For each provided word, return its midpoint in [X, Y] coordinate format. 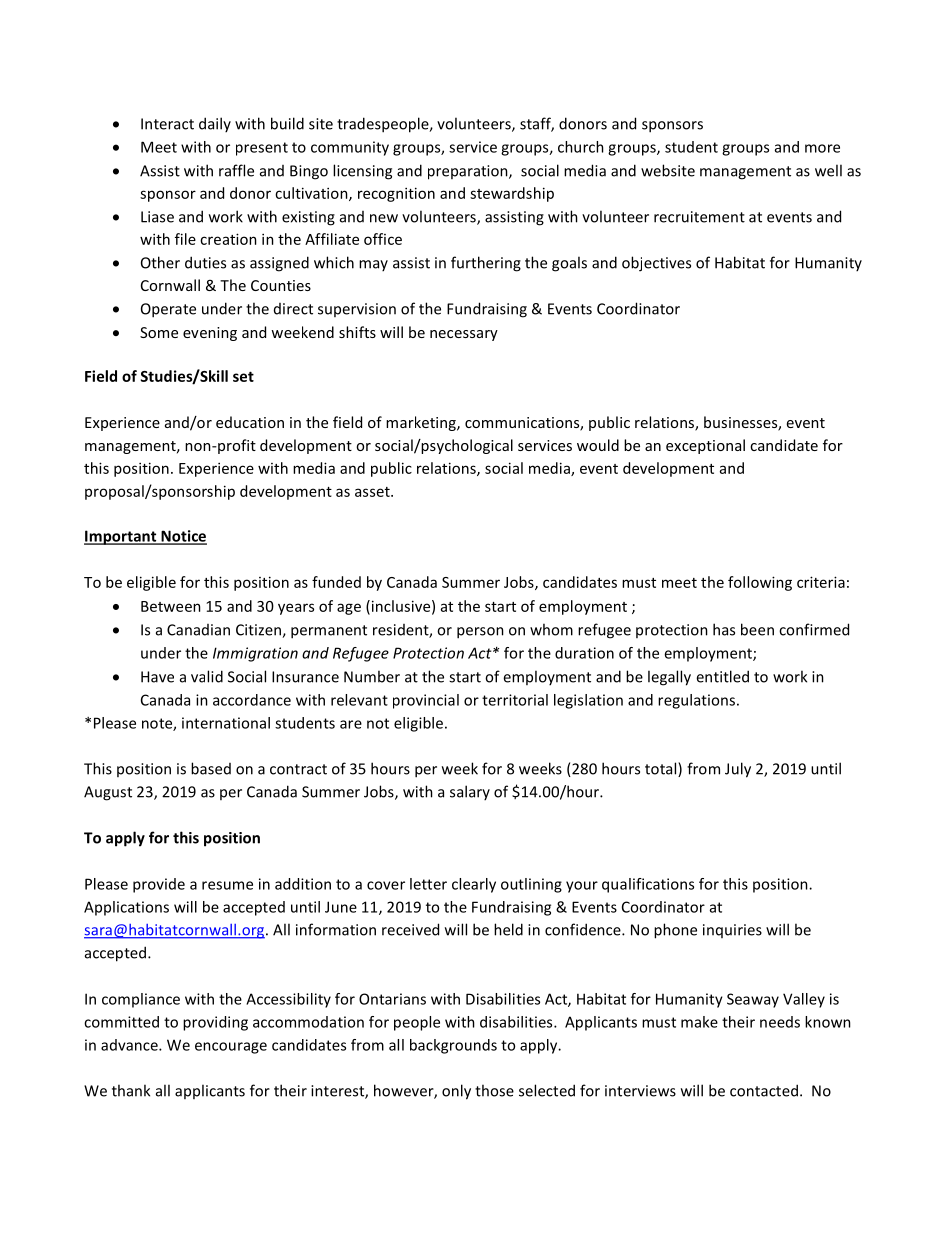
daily [215, 124]
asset [373, 492]
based [211, 768]
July [738, 770]
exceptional [705, 446]
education [250, 422]
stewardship [512, 194]
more [822, 148]
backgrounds [453, 1046]
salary [470, 792]
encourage [231, 1048]
